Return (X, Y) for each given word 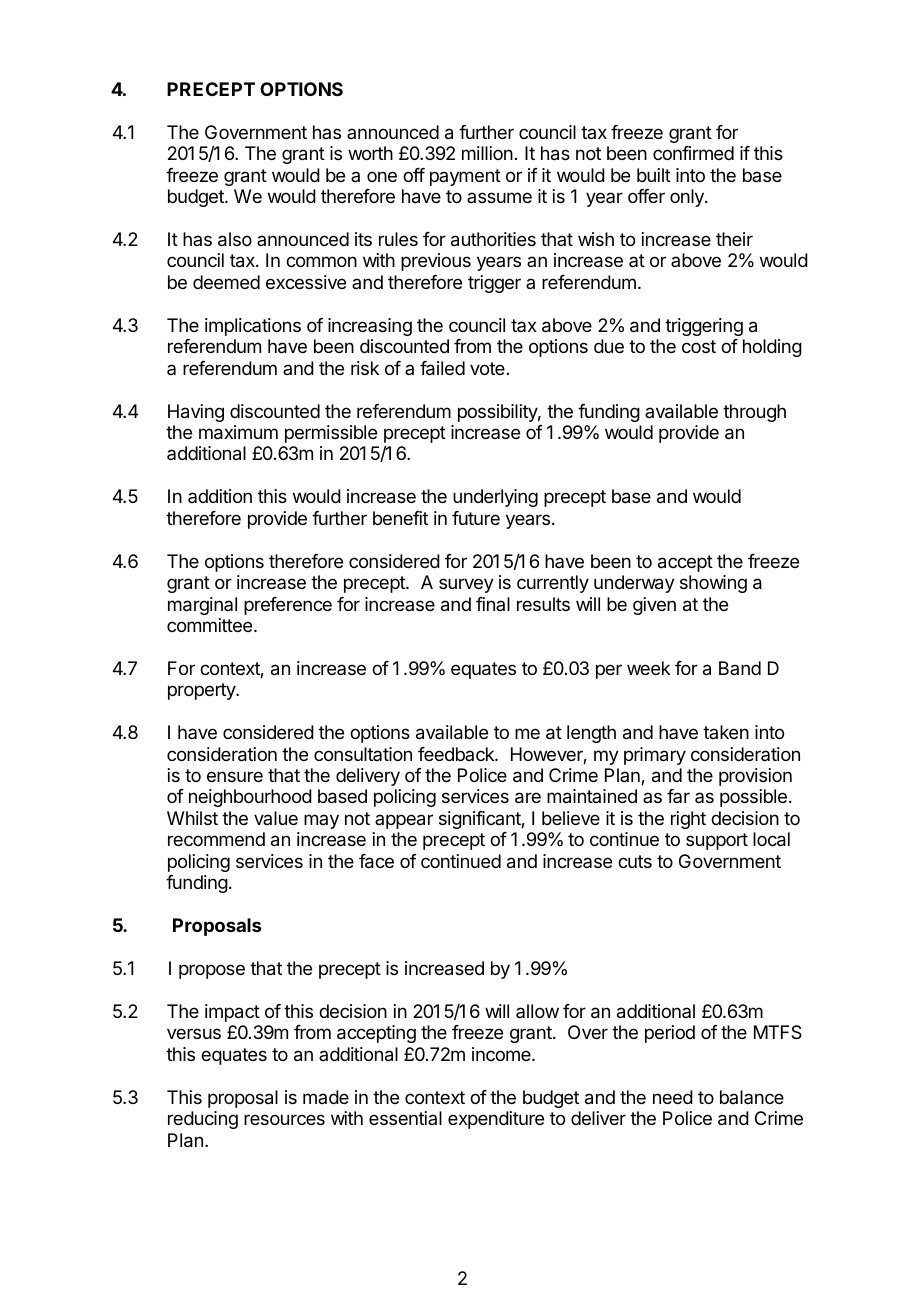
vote (487, 368)
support (717, 841)
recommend (216, 839)
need (673, 1097)
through (754, 413)
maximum (238, 432)
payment (465, 177)
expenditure (496, 1120)
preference (288, 606)
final (493, 604)
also (235, 239)
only (688, 198)
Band (740, 668)
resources (284, 1119)
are (528, 798)
